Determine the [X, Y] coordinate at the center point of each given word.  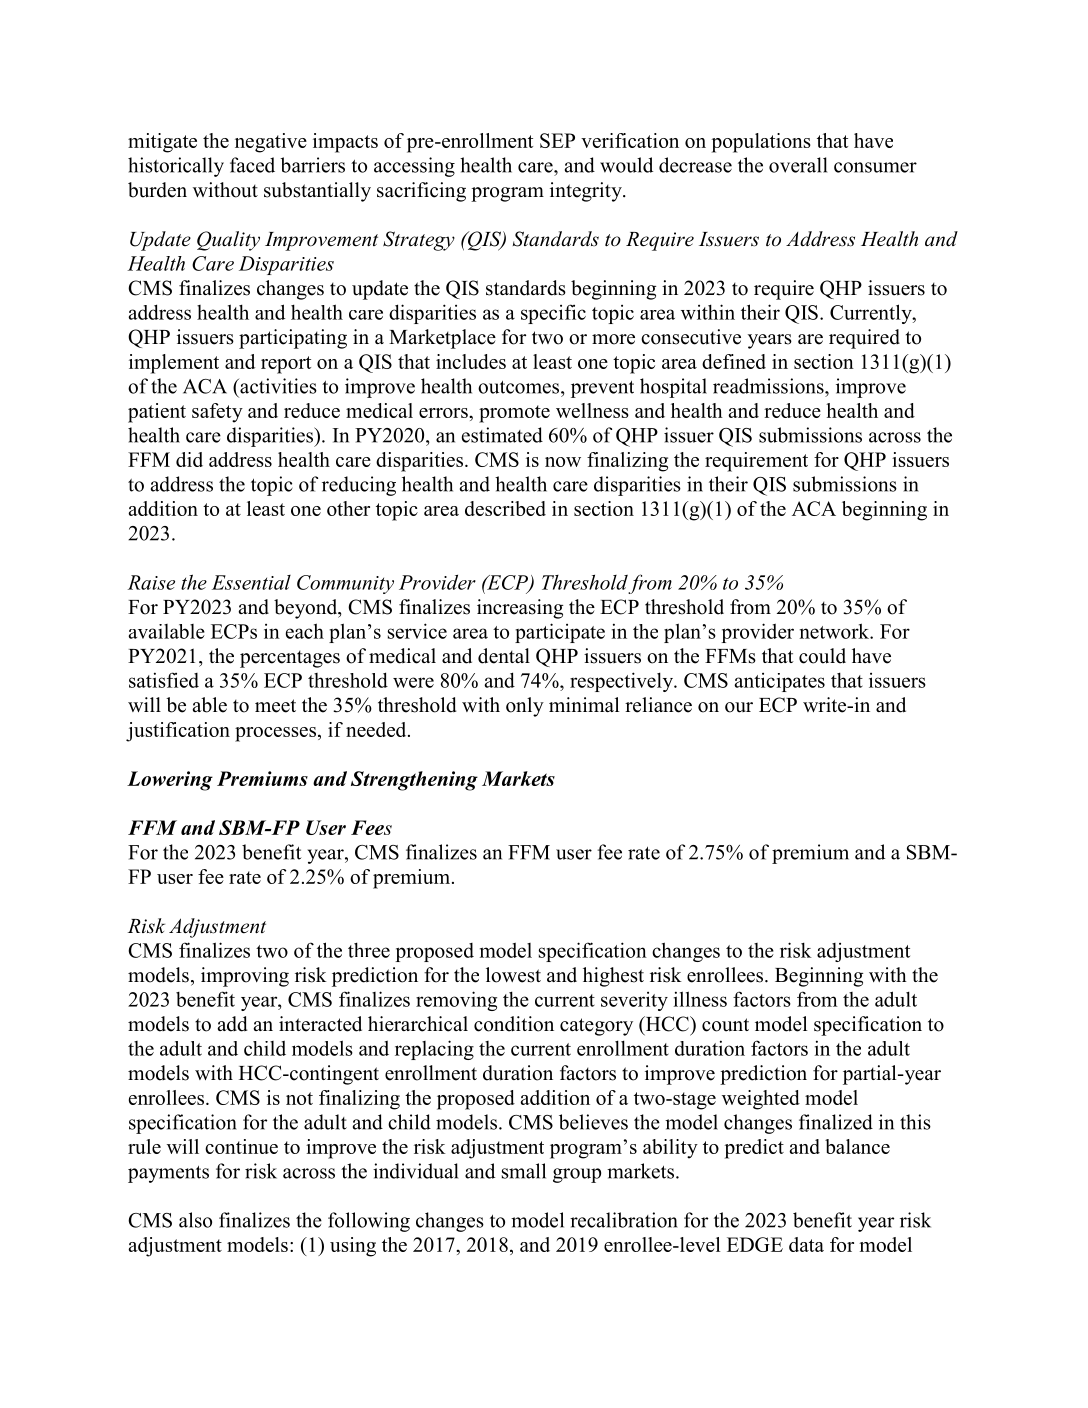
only [525, 707]
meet [275, 706]
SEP [557, 140]
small [524, 1171]
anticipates [780, 682]
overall [798, 165]
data [806, 1244]
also [195, 1220]
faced [252, 165]
